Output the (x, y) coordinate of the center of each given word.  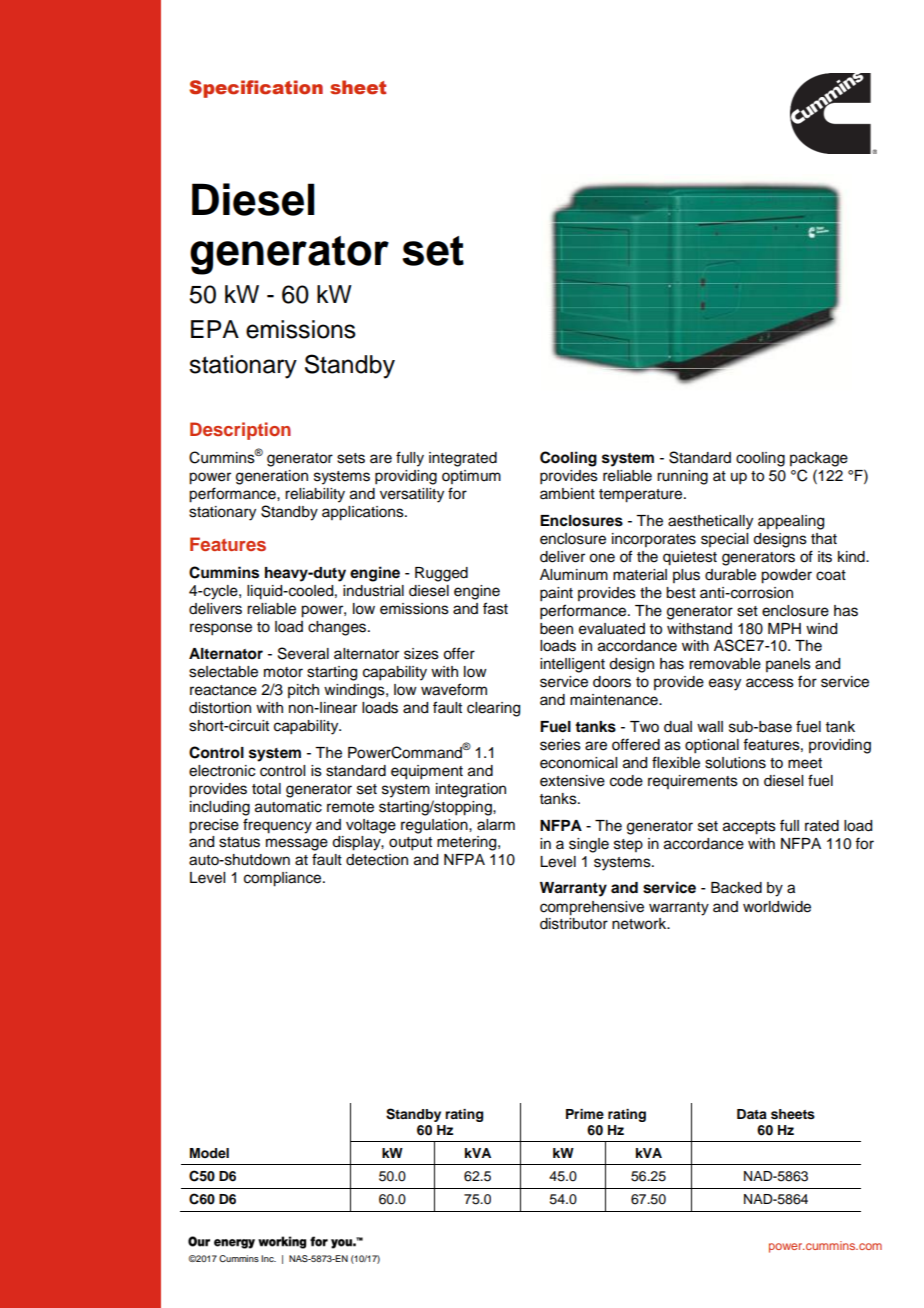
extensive (572, 781)
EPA (215, 329)
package (819, 459)
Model (209, 1153)
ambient (567, 494)
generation (272, 477)
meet (805, 763)
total (266, 789)
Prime (585, 1114)
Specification (256, 89)
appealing (791, 522)
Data (752, 1114)
